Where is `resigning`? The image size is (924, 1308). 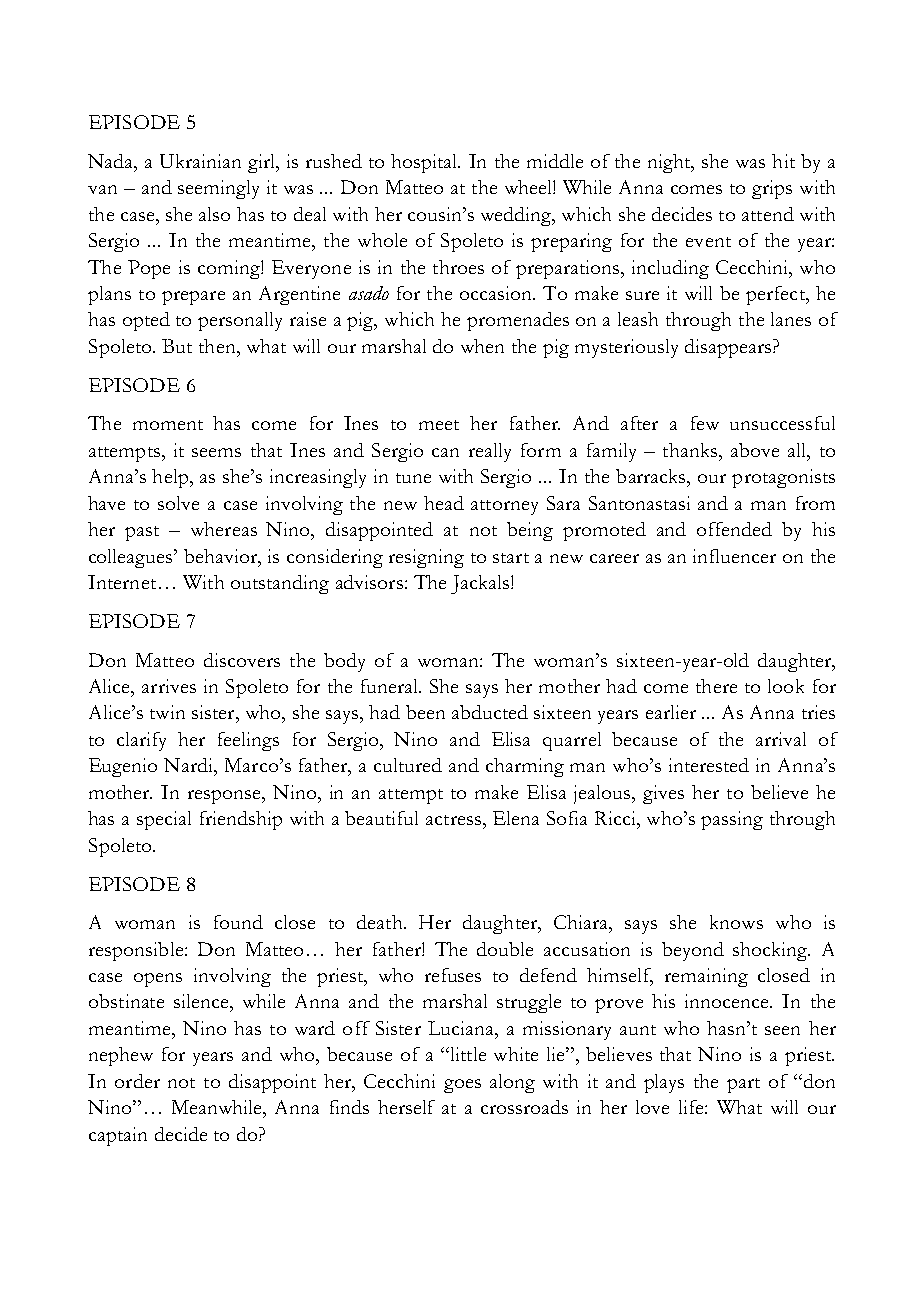 resigning is located at coordinates (426, 558).
